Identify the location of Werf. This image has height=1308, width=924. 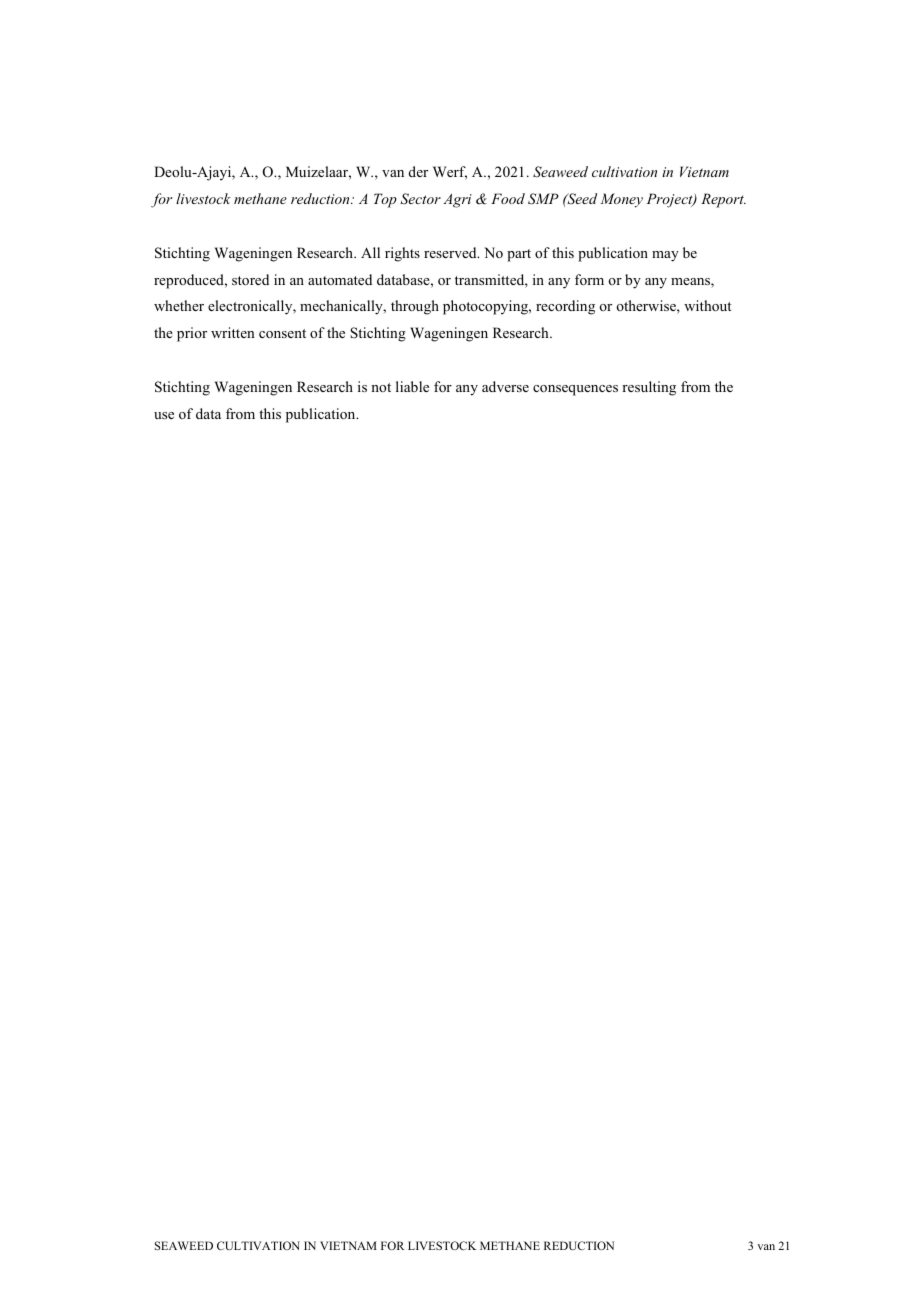
(450, 173).
